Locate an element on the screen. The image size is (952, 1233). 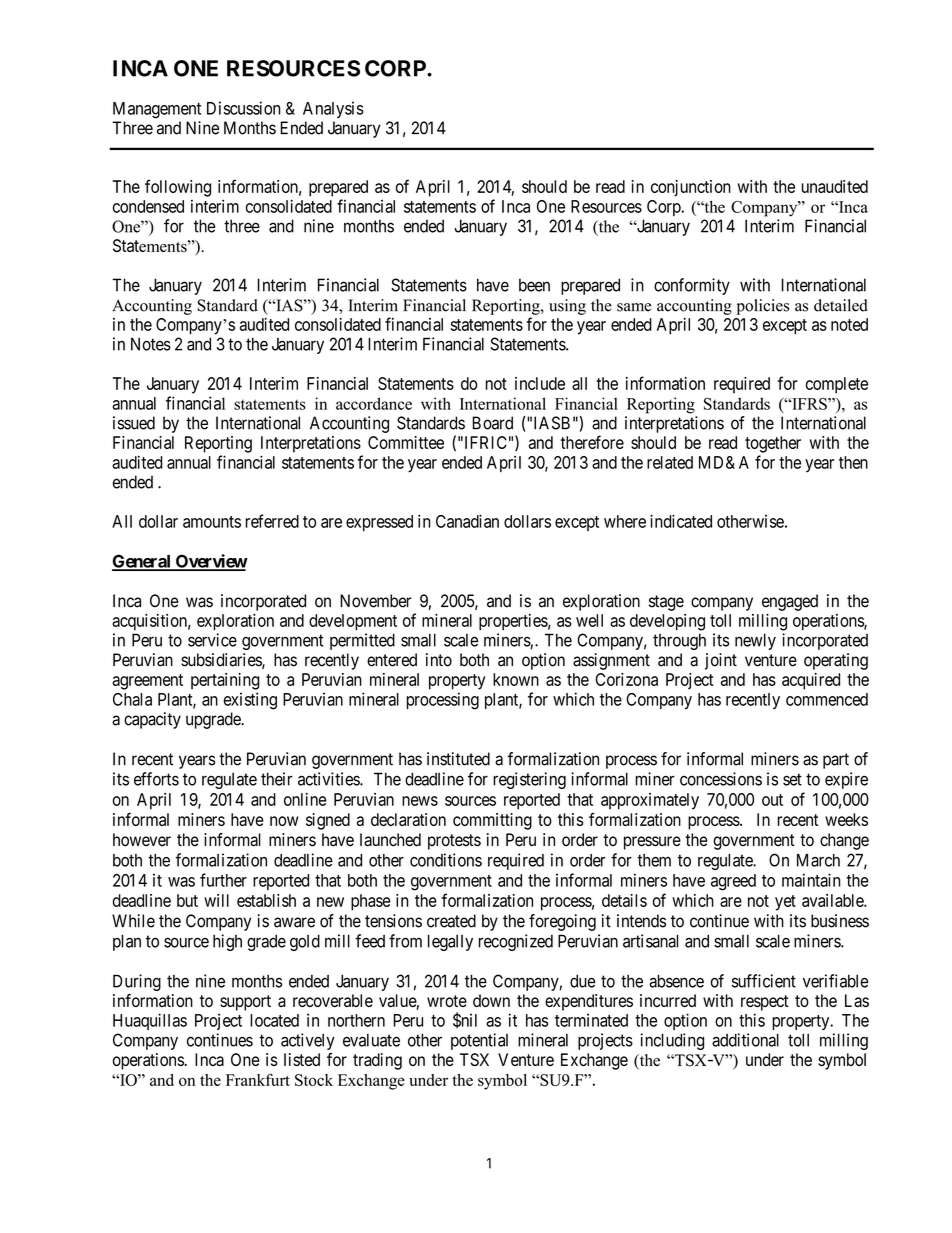
include is located at coordinates (540, 383).
